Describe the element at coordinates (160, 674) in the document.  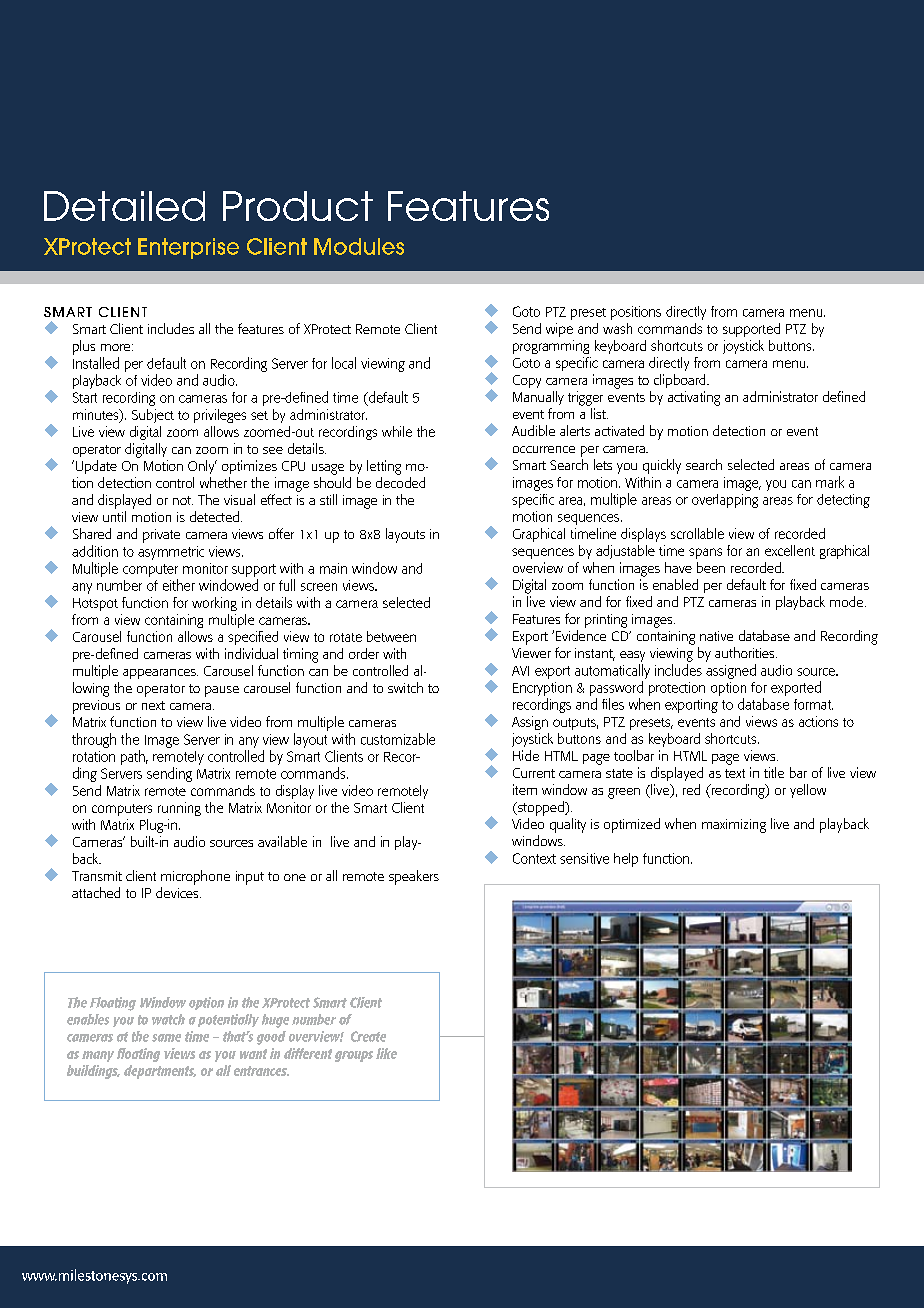
I see `appearances` at that location.
